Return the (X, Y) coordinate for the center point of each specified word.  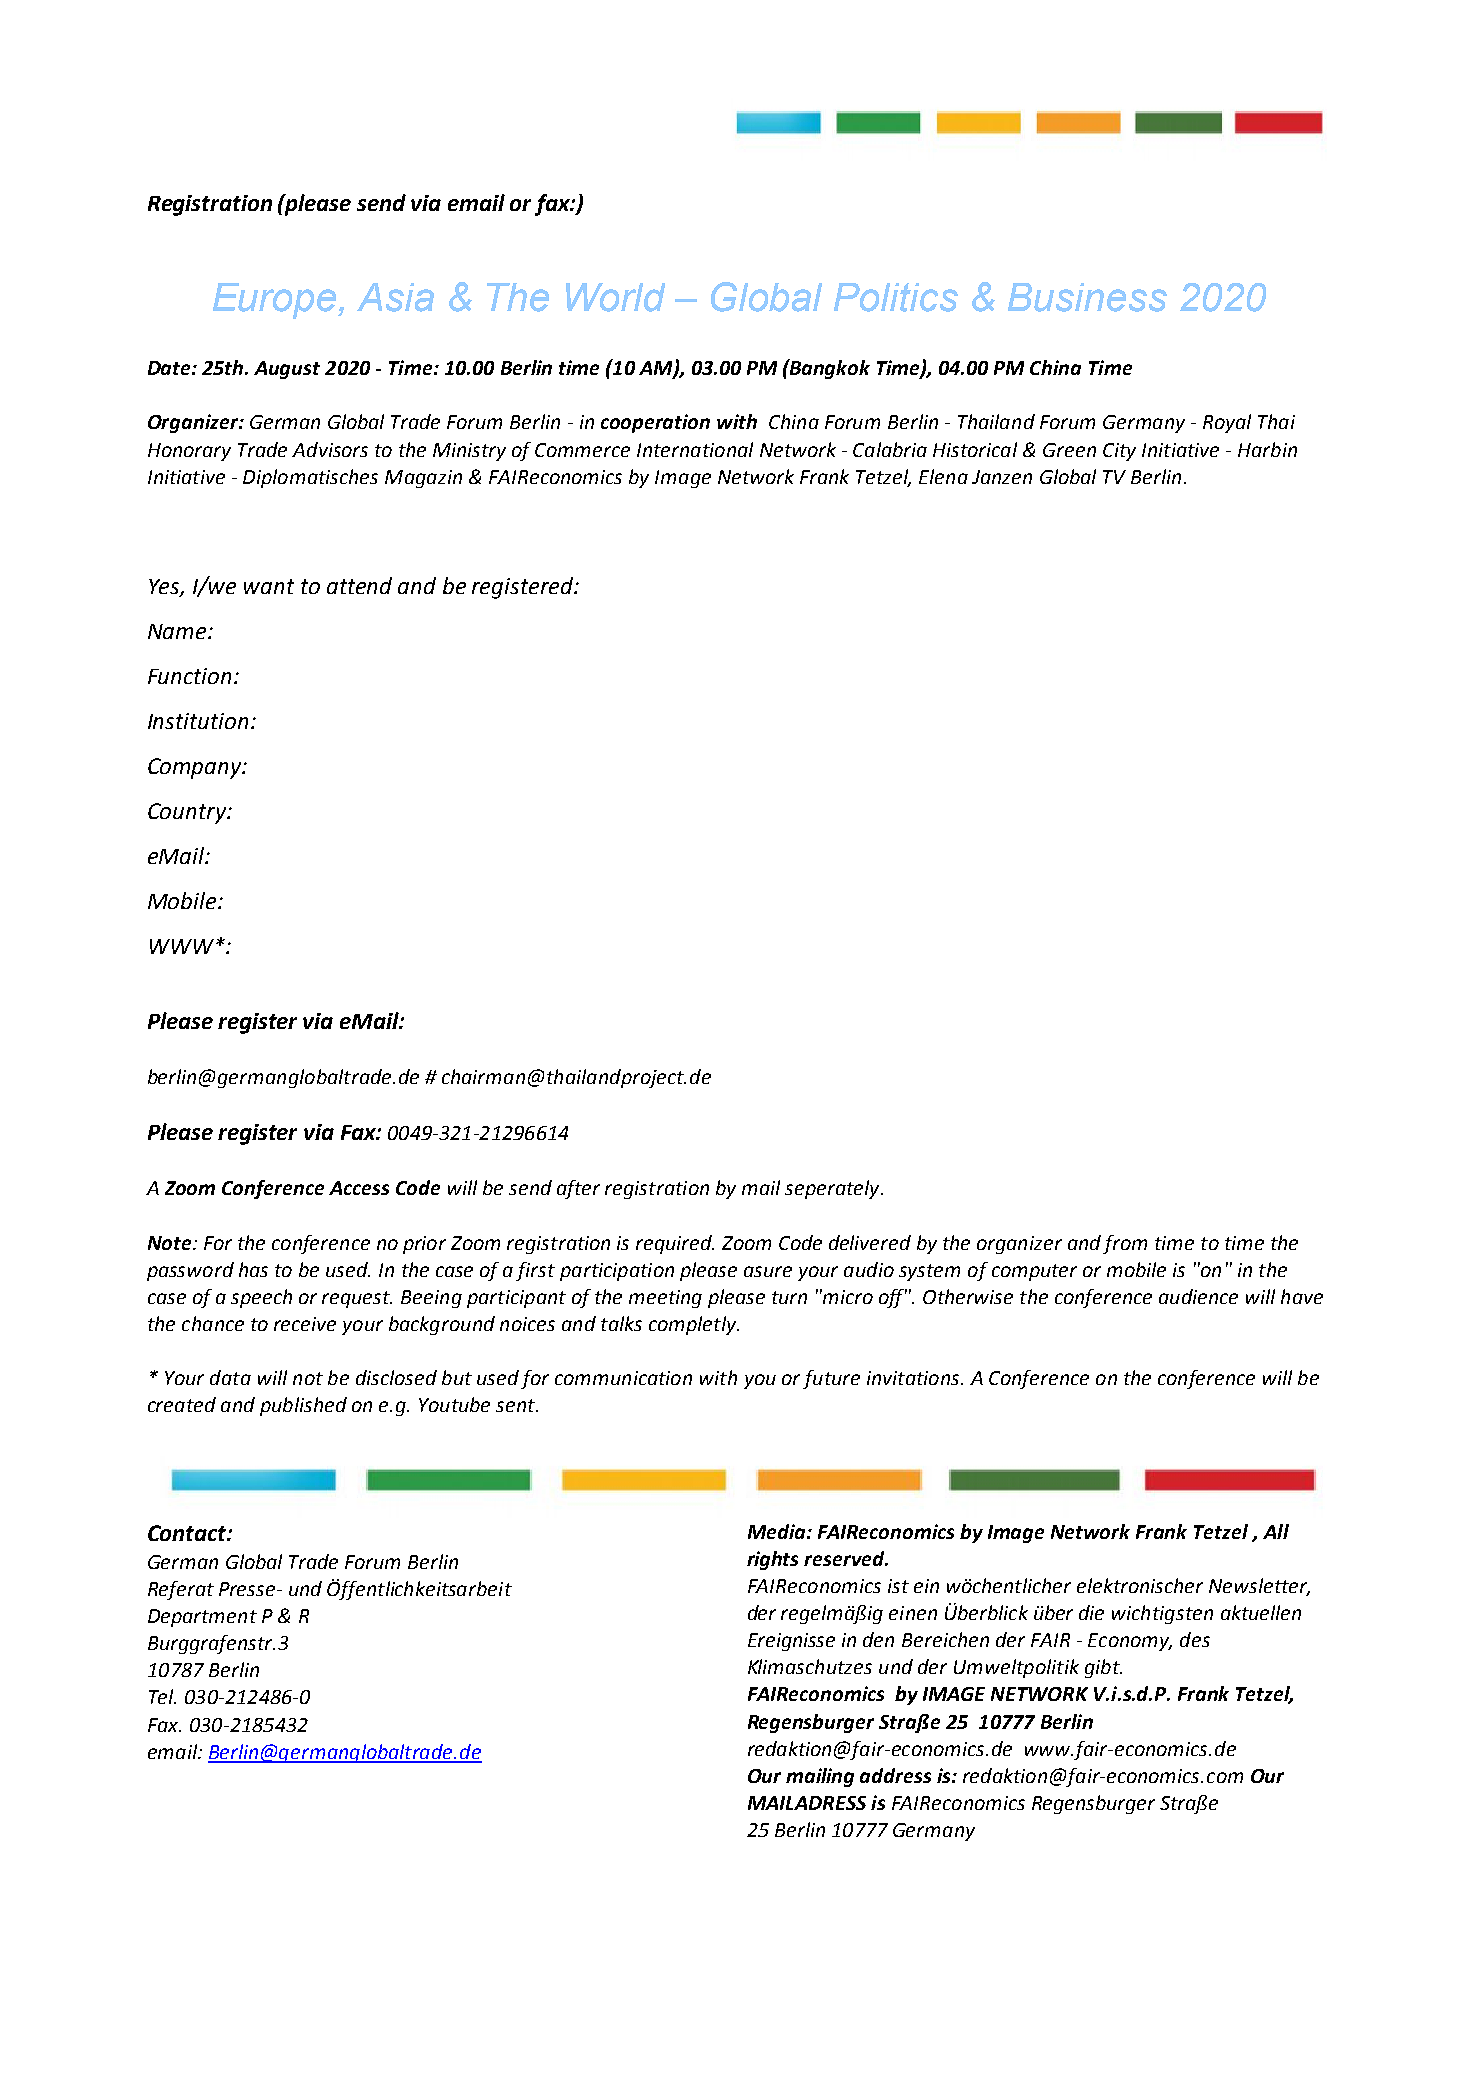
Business (1087, 297)
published (303, 1406)
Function (191, 676)
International (695, 449)
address (895, 1775)
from (1125, 1244)
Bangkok (829, 369)
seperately (833, 1189)
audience (1198, 1296)
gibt (1103, 1668)
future (831, 1379)
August (287, 370)
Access (359, 1188)
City (1119, 452)
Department (202, 1618)
